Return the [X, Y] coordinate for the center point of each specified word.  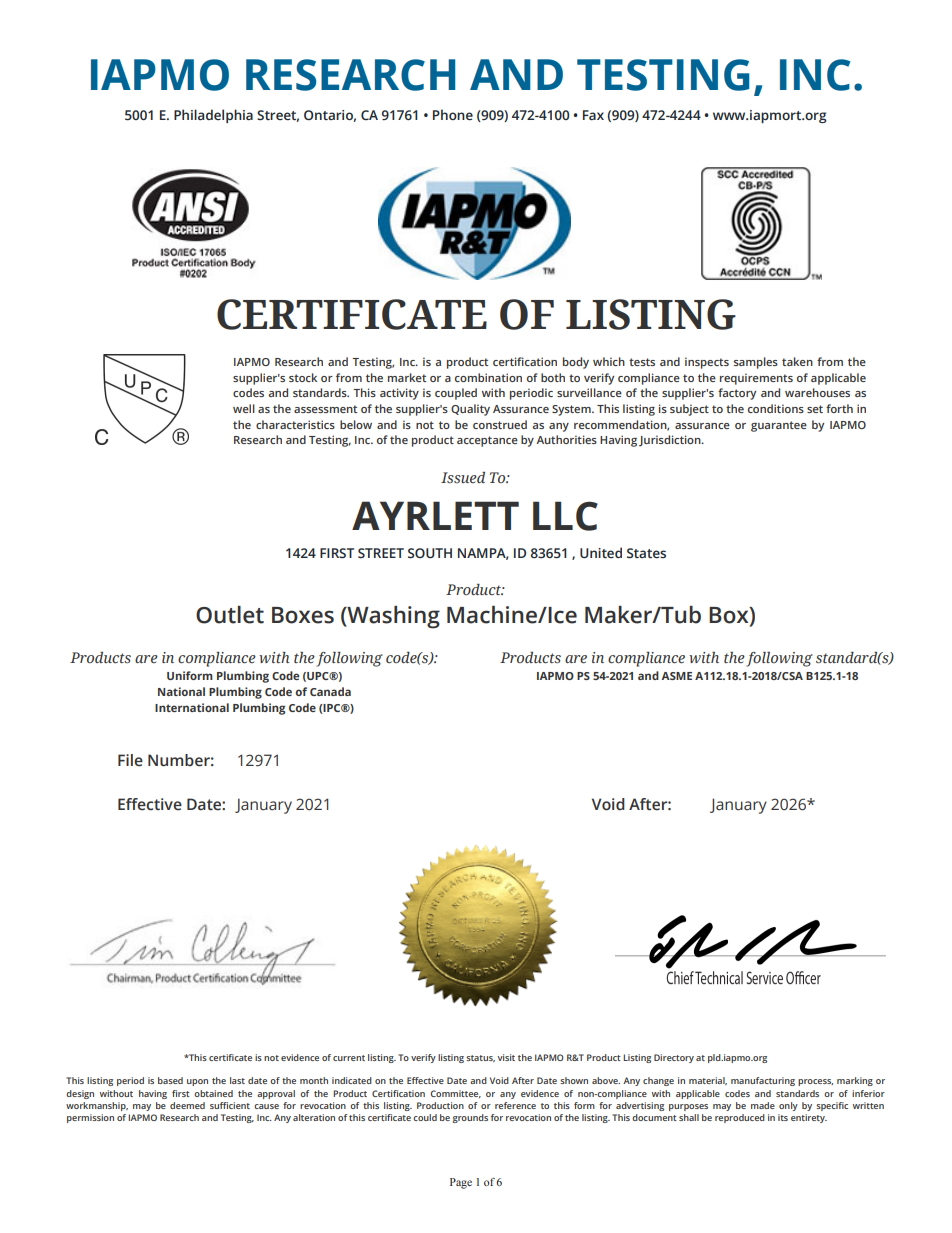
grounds [470, 1118]
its [783, 1117]
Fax [593, 115]
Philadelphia [213, 116]
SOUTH [430, 553]
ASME [676, 676]
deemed [187, 1105]
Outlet [230, 615]
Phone [453, 114]
